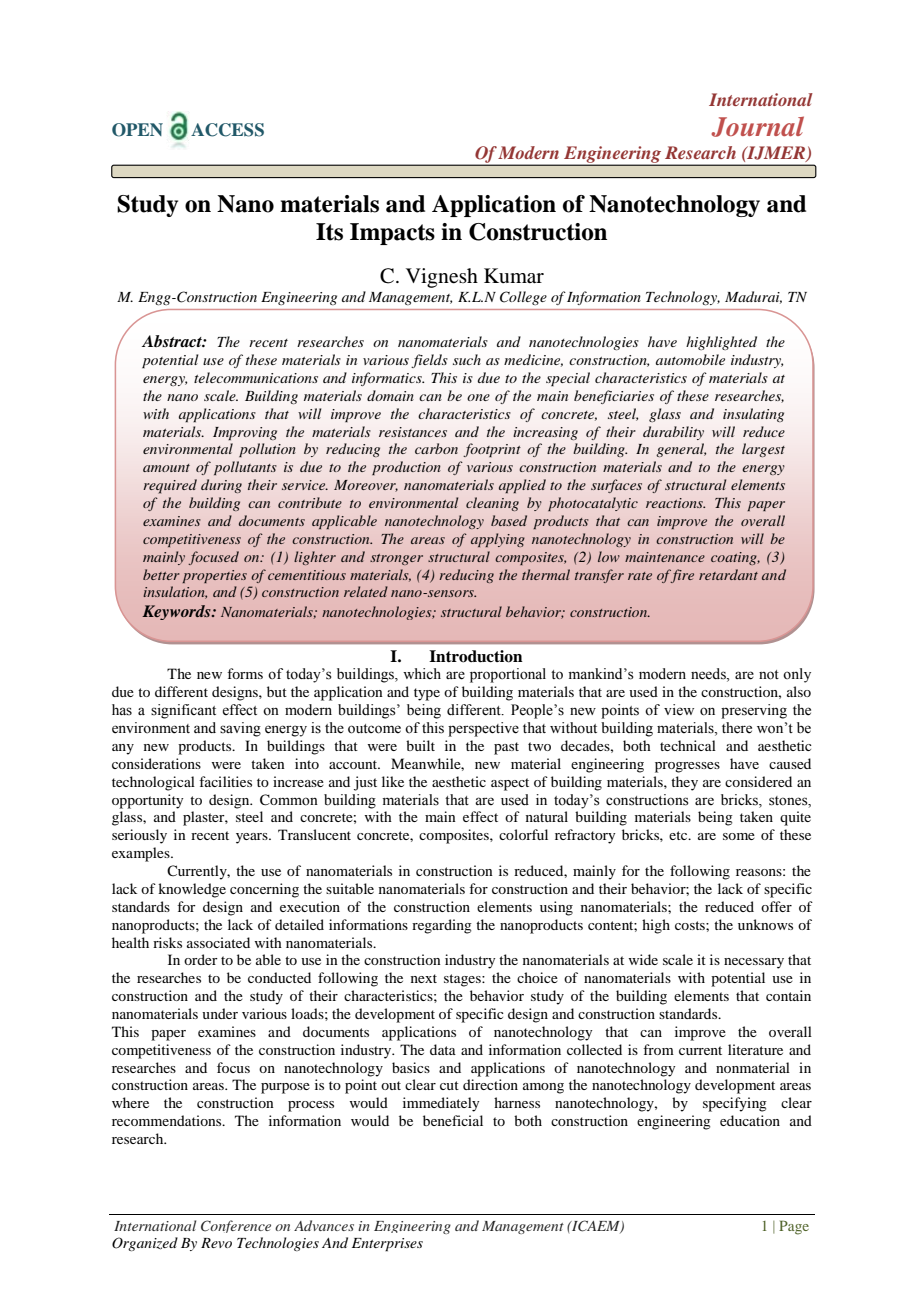 The width and height of the screenshot is (924, 1308). I want to click on Conference, so click(236, 1226).
